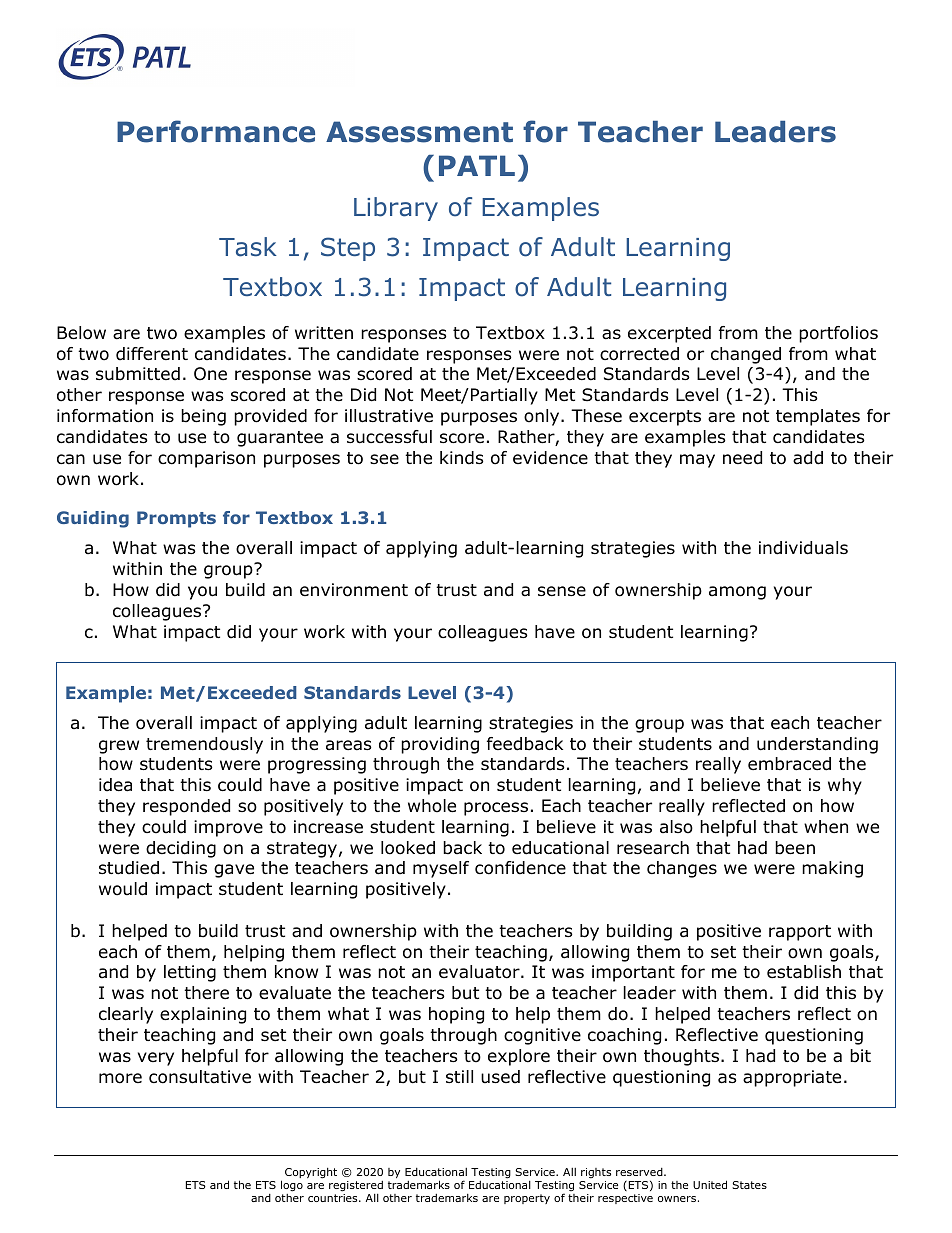 This image has width=952, height=1233. Describe the element at coordinates (795, 848) in the image. I see `been` at that location.
